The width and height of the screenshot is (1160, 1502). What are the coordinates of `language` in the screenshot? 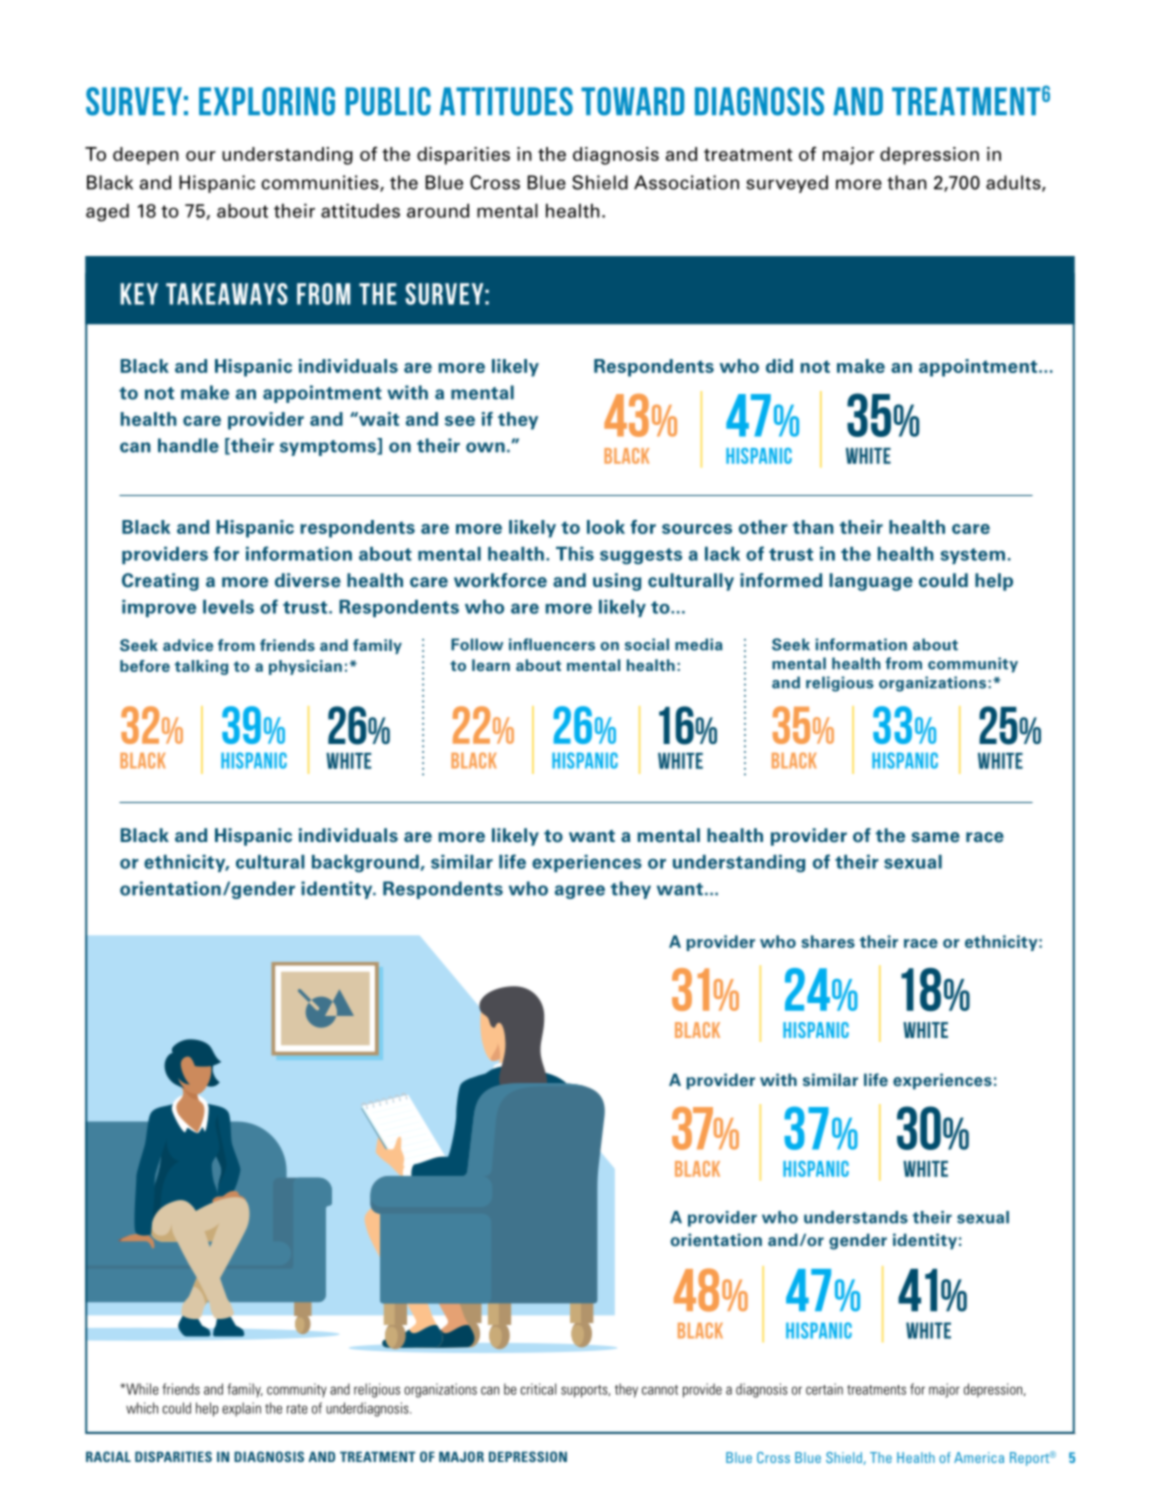 It's located at (871, 582).
